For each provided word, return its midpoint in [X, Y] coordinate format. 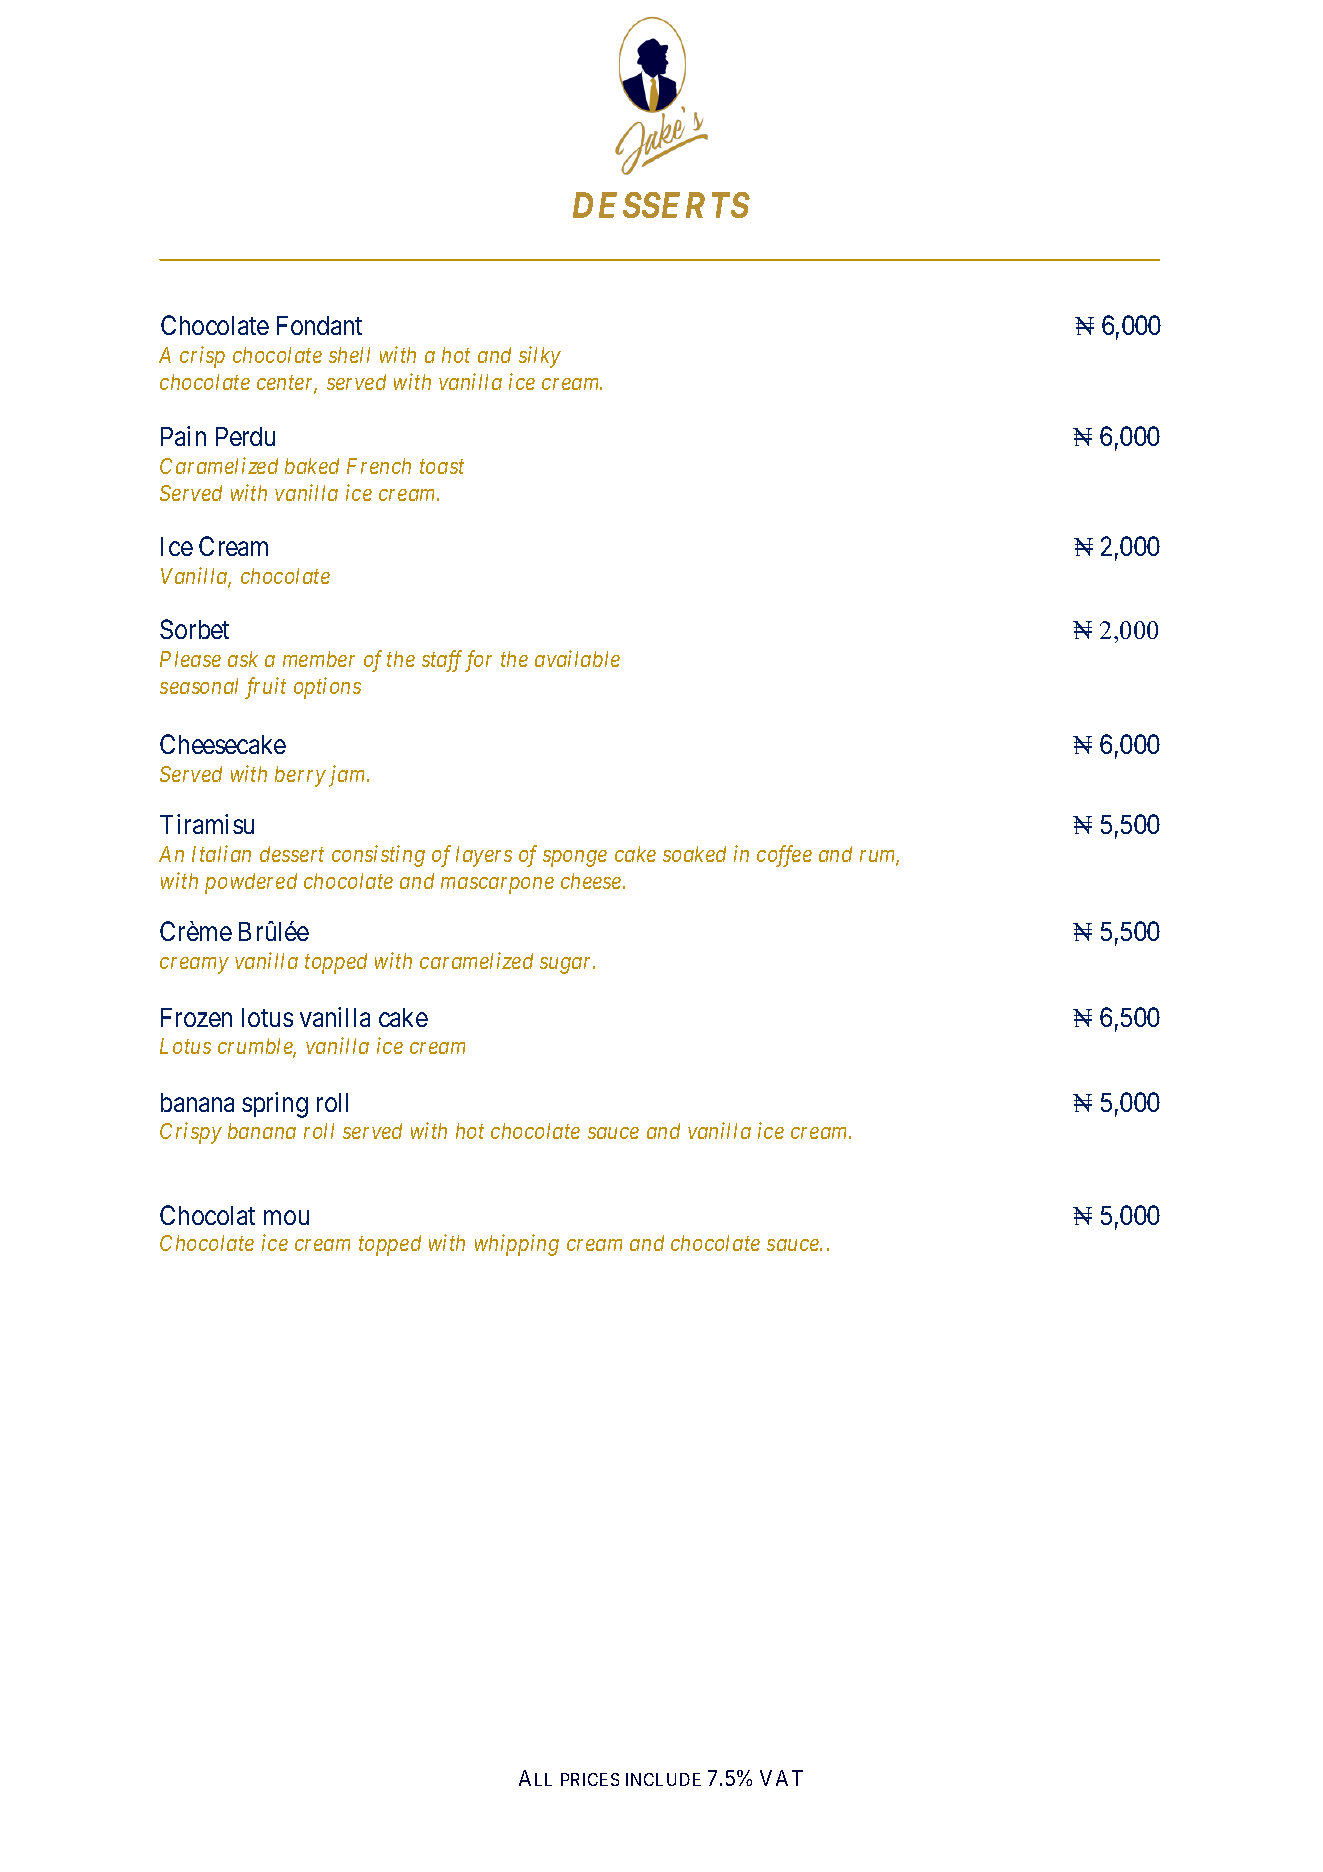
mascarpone [497, 885]
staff [444, 661]
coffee [784, 856]
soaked [694, 854]
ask [243, 659]
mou [286, 1217]
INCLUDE [663, 1779]
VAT [781, 1778]
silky [540, 357]
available [577, 658]
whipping [517, 1245]
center [287, 384]
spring [275, 1105]
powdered [251, 883]
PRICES [590, 1779]
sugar [567, 965]
